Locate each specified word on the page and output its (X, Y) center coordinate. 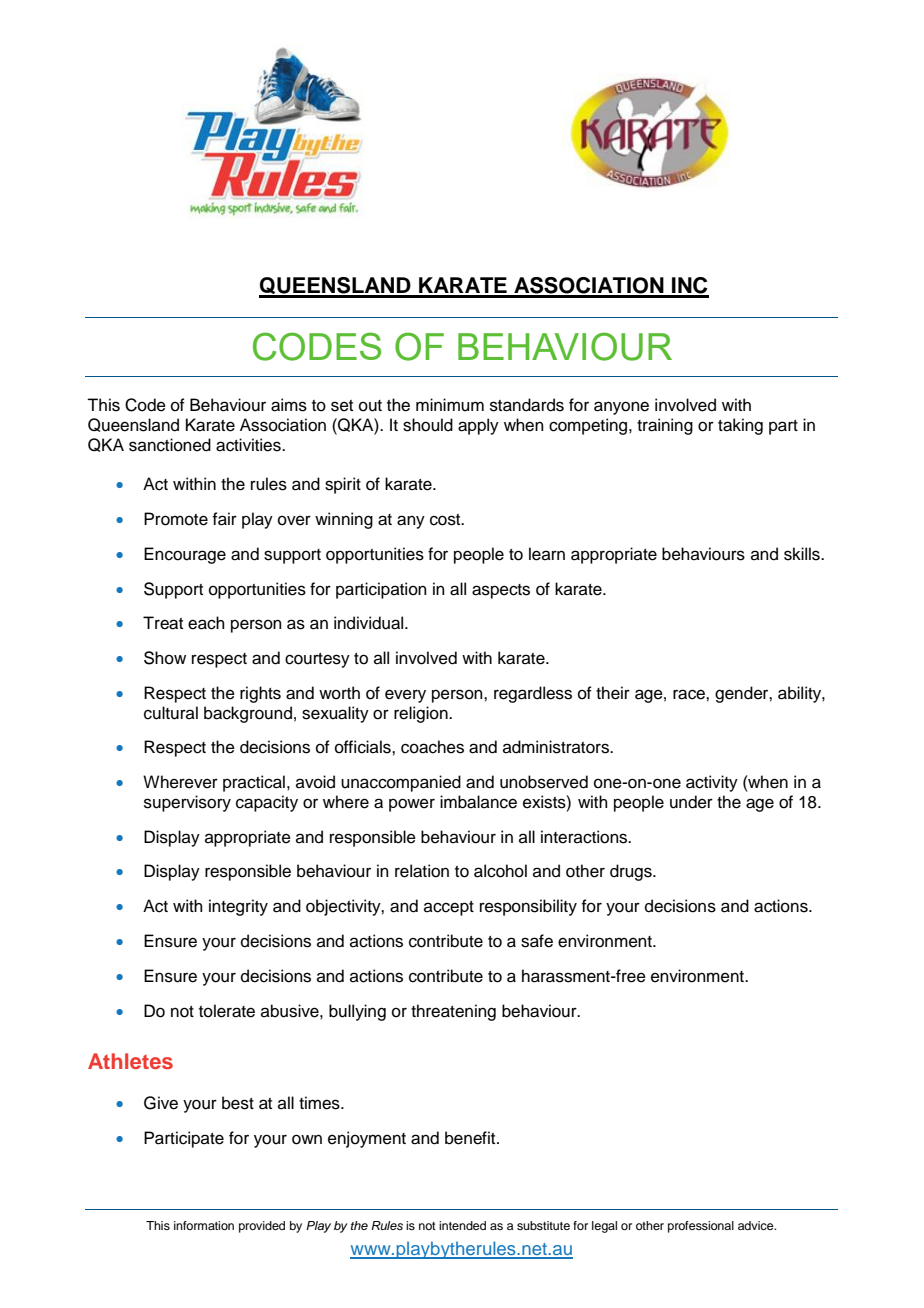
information (204, 1225)
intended (462, 1225)
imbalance (478, 802)
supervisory (187, 803)
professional (701, 1227)
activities (249, 445)
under (691, 802)
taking (740, 426)
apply (478, 426)
